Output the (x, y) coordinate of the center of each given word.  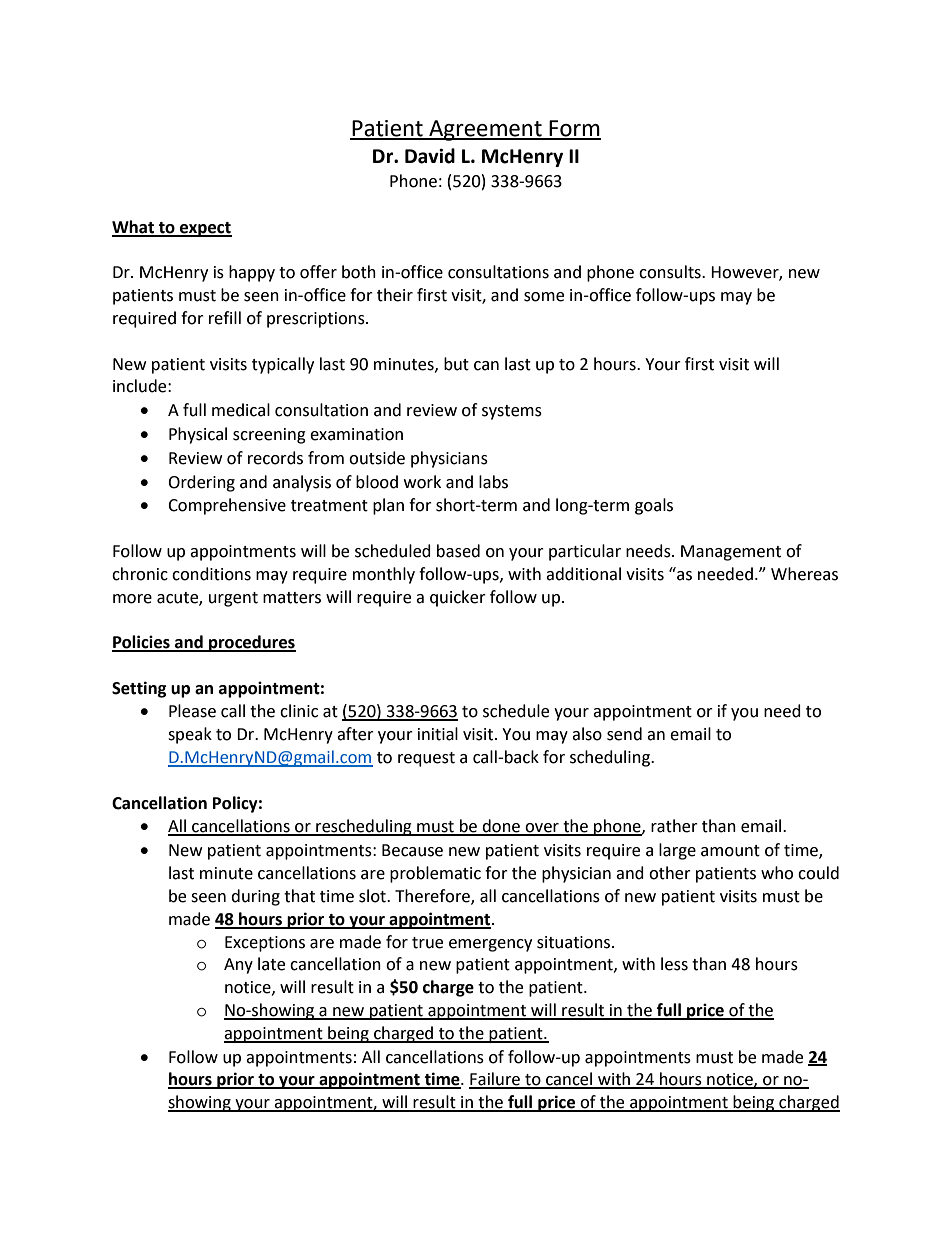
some (544, 297)
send (624, 734)
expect (205, 229)
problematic (435, 874)
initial (438, 734)
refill (225, 318)
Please (192, 711)
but (456, 364)
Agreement (485, 130)
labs (493, 482)
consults (671, 272)
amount (730, 851)
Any (238, 966)
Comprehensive (227, 506)
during (255, 897)
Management (731, 553)
